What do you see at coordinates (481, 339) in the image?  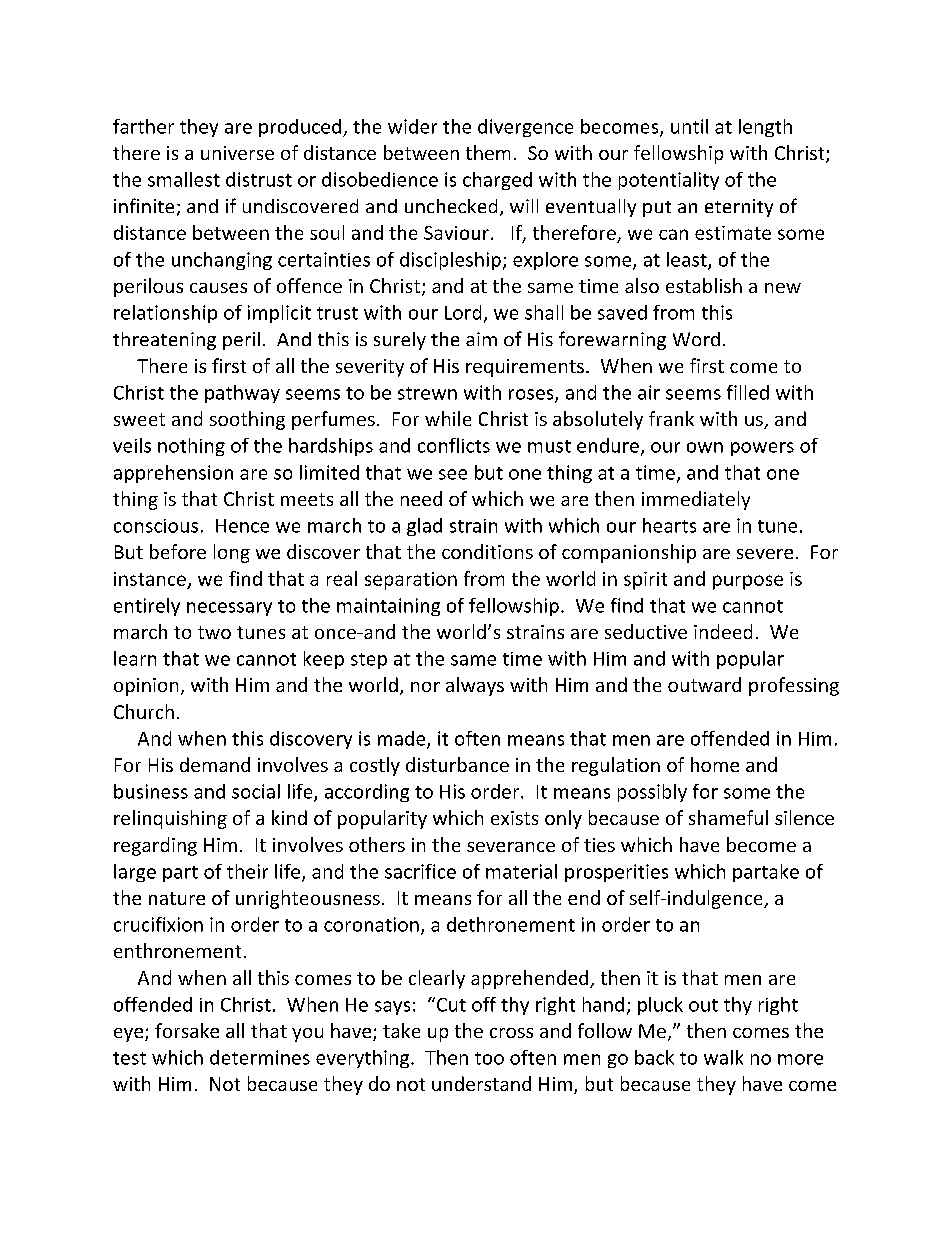 I see `aim` at bounding box center [481, 339].
